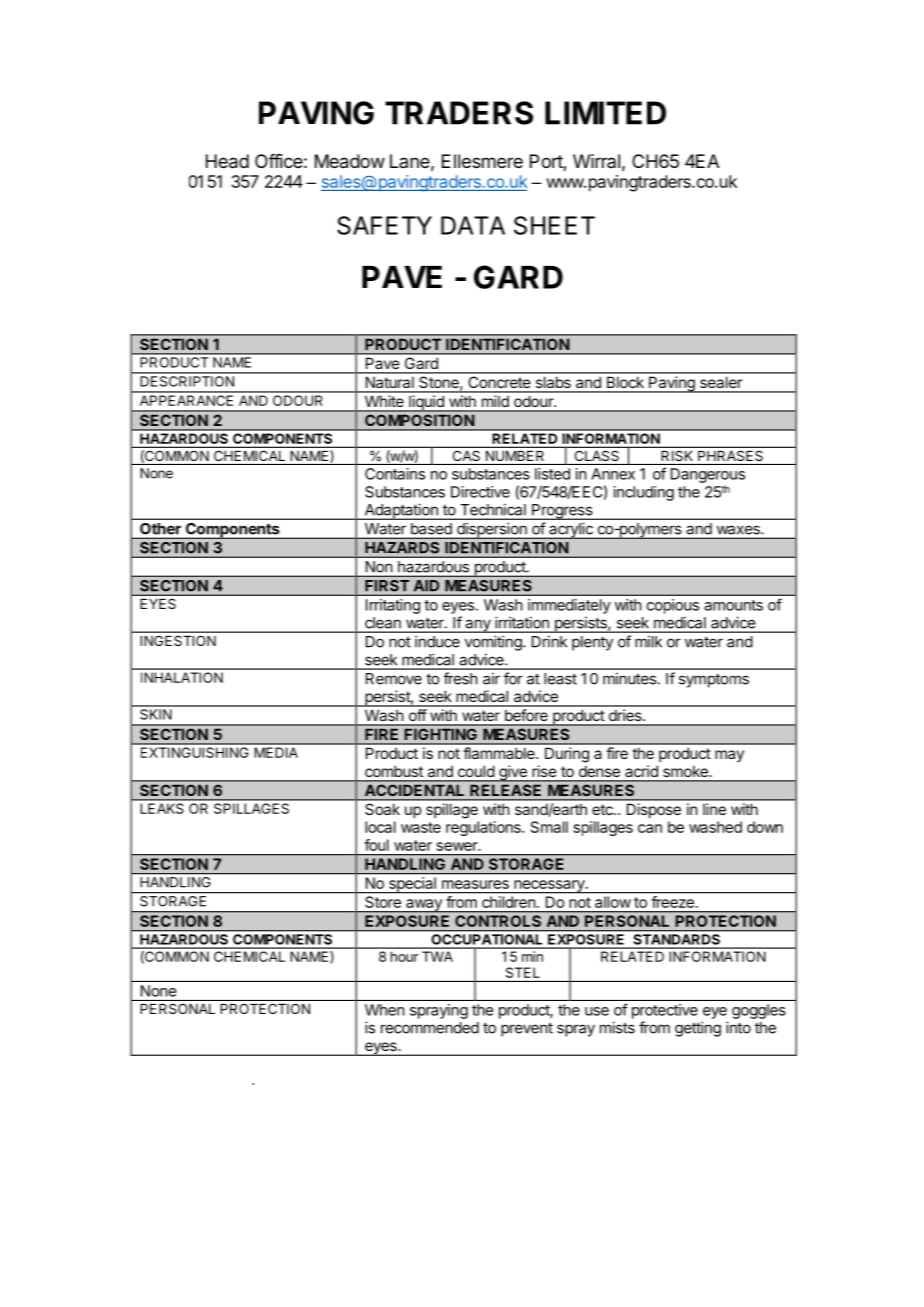  Describe the element at coordinates (384, 1010) in the screenshot. I see `When` at that location.
